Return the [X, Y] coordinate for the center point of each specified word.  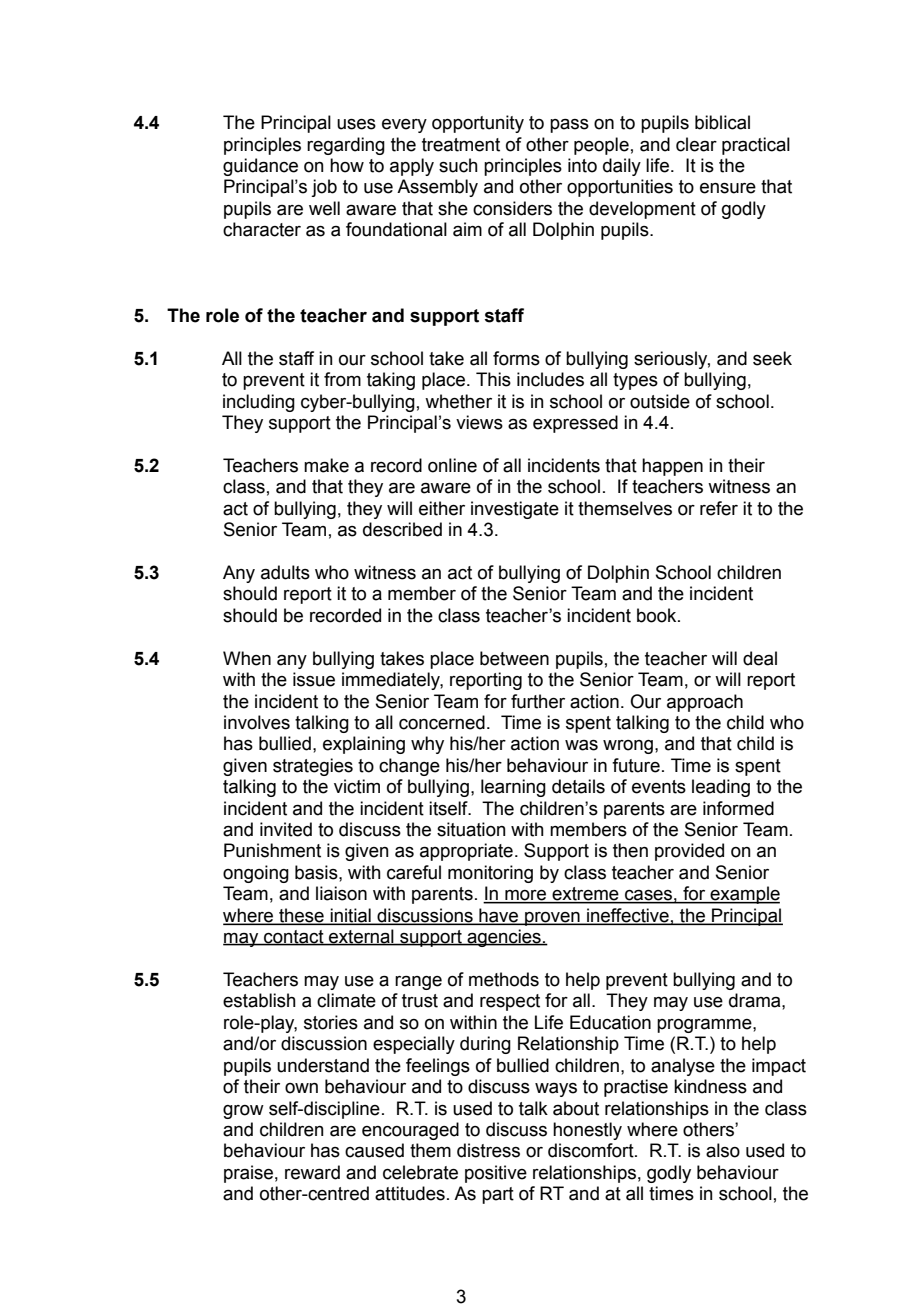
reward [312, 1172]
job [324, 188]
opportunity [478, 124]
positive [496, 1174]
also [723, 1150]
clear [696, 144]
